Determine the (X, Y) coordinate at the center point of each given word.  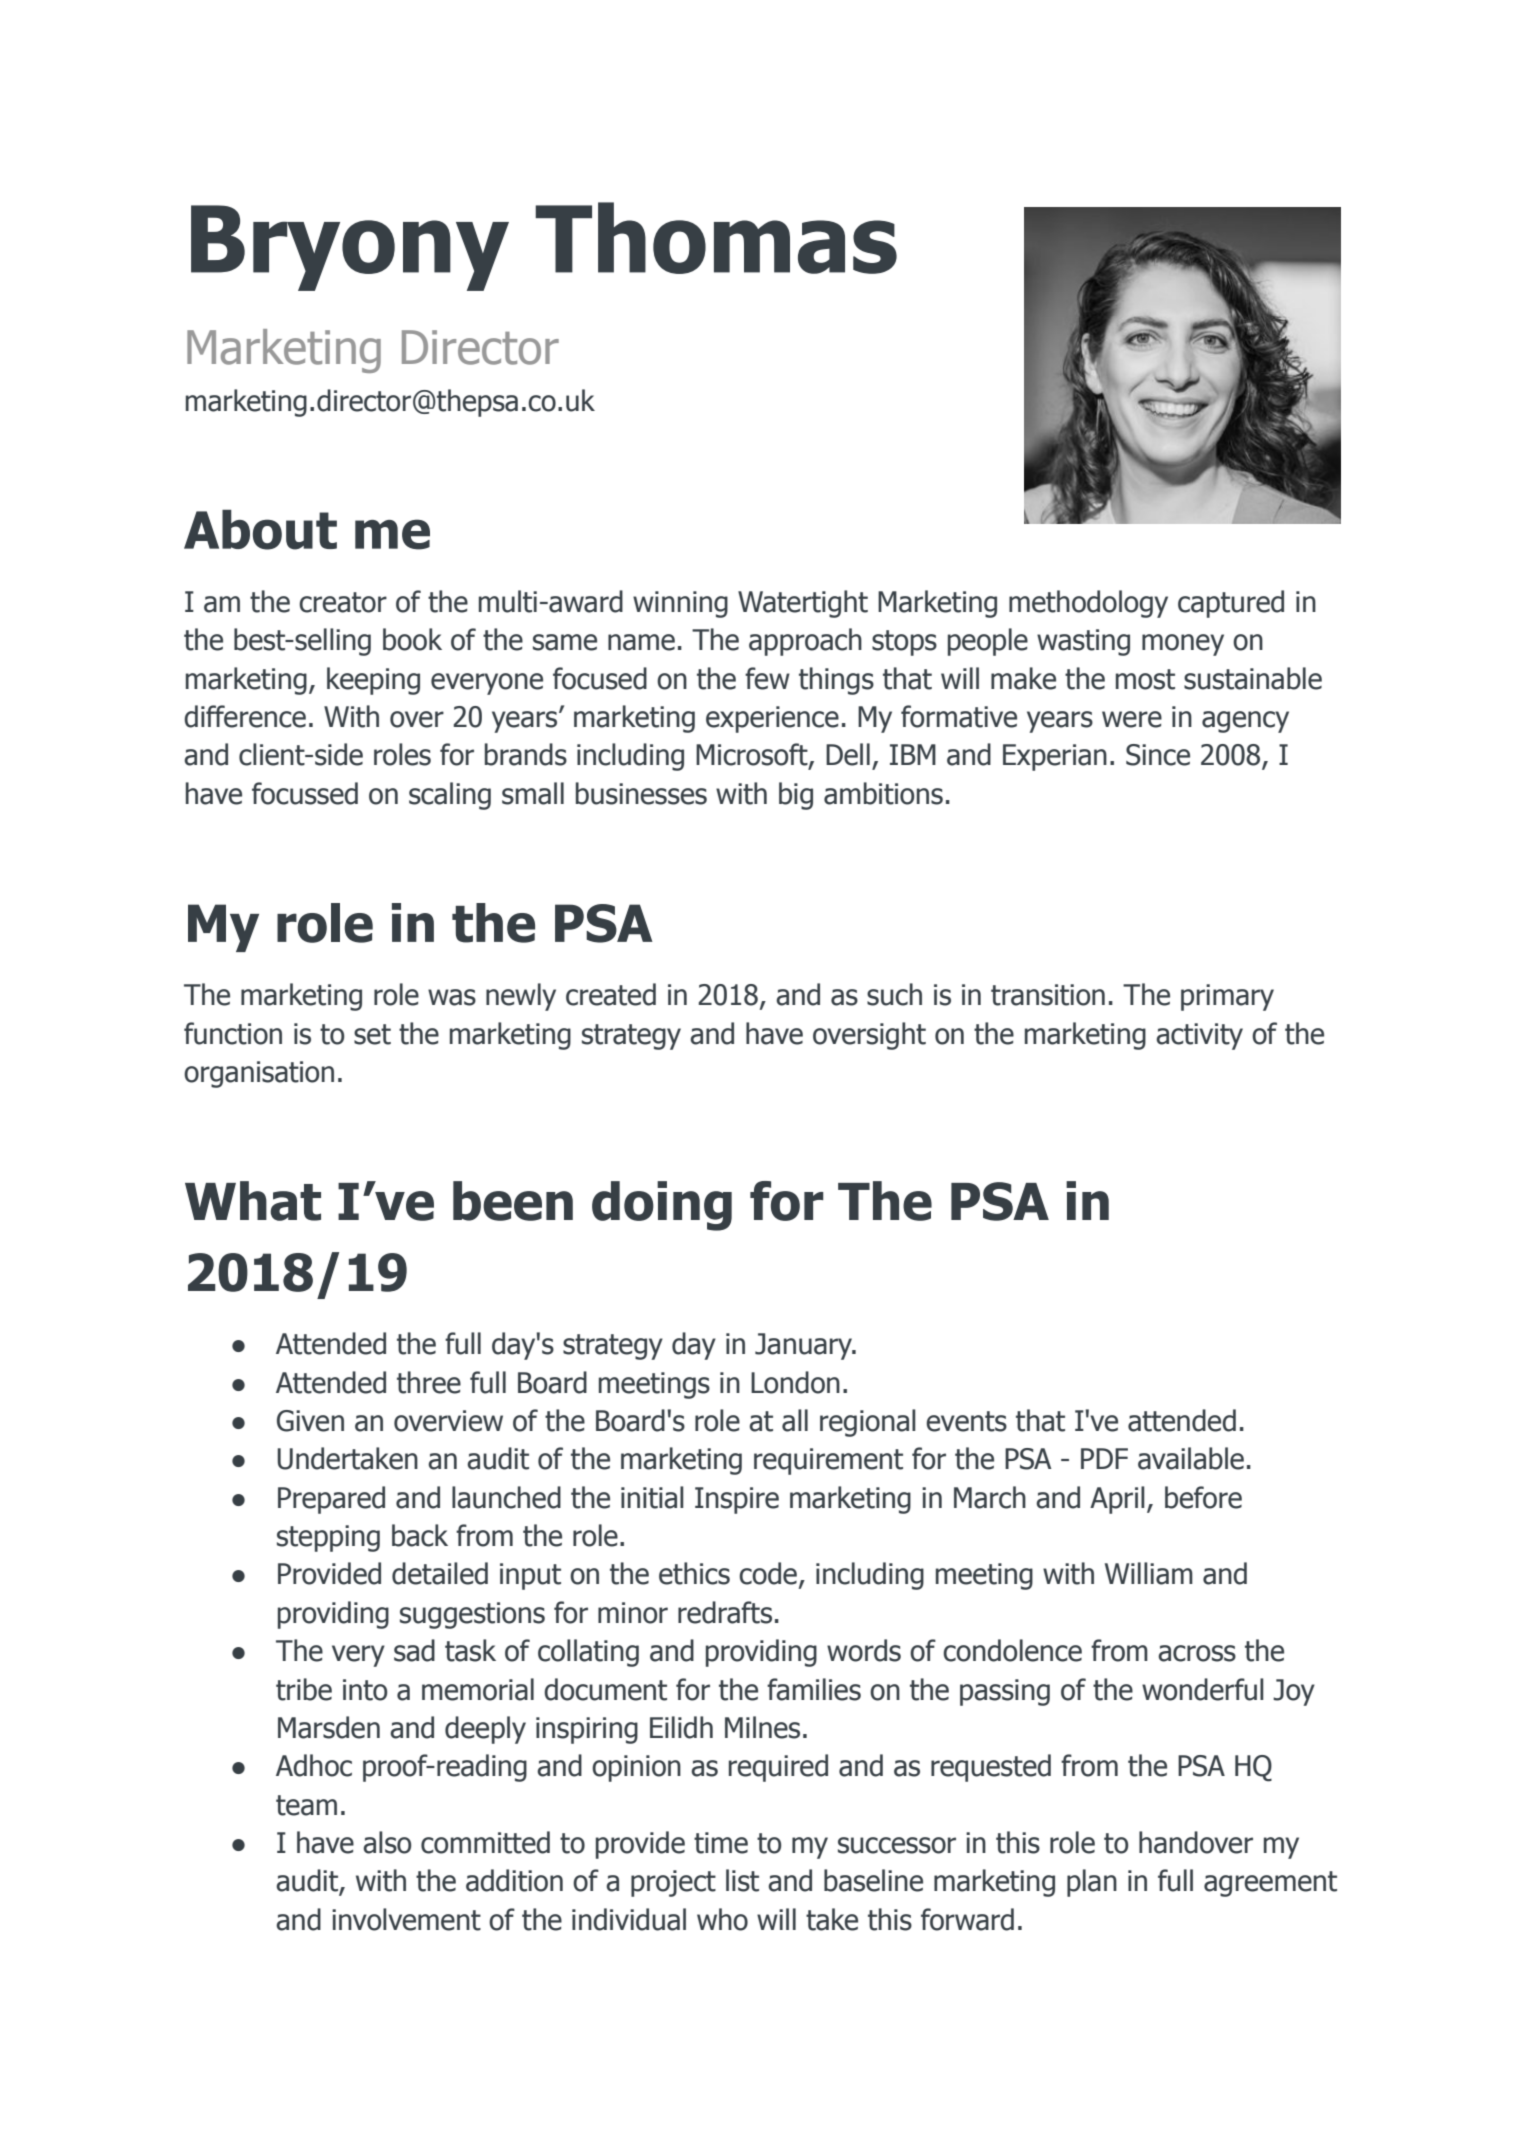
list (742, 1880)
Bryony (350, 248)
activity (1199, 1036)
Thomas (716, 238)
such (894, 994)
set (372, 1034)
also (387, 1842)
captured (1231, 604)
